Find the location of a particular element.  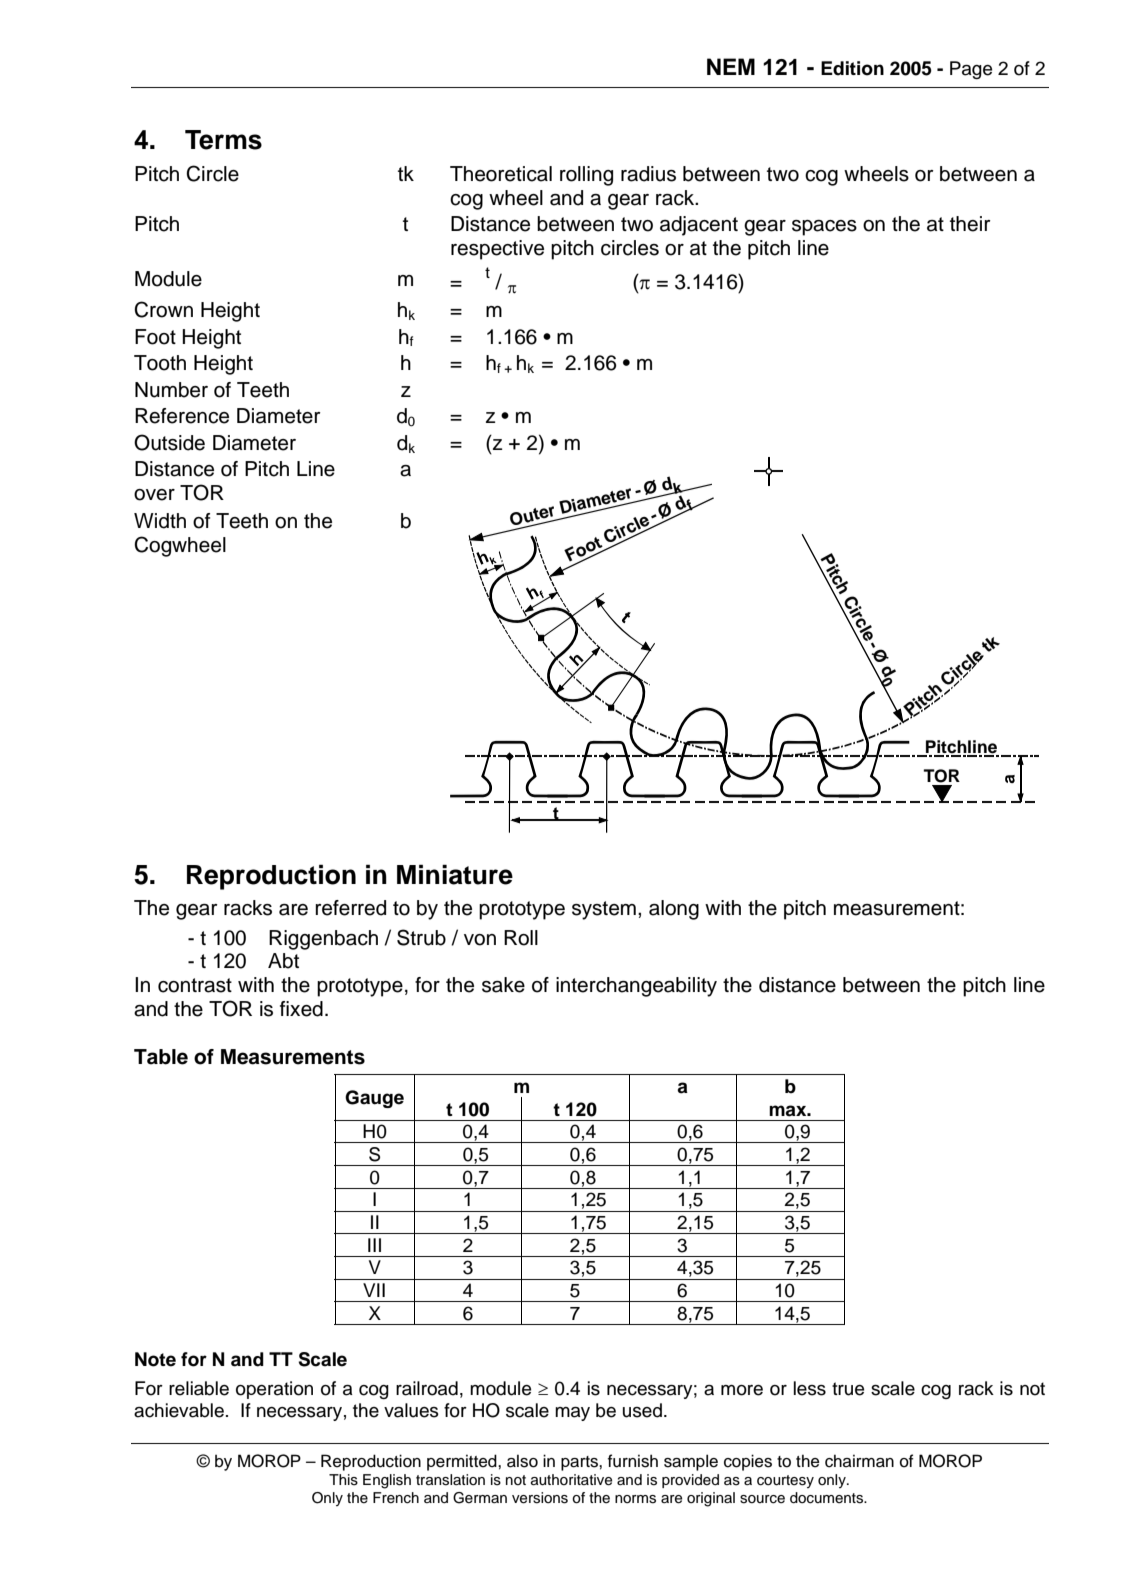

Theoretical is located at coordinates (501, 174).
